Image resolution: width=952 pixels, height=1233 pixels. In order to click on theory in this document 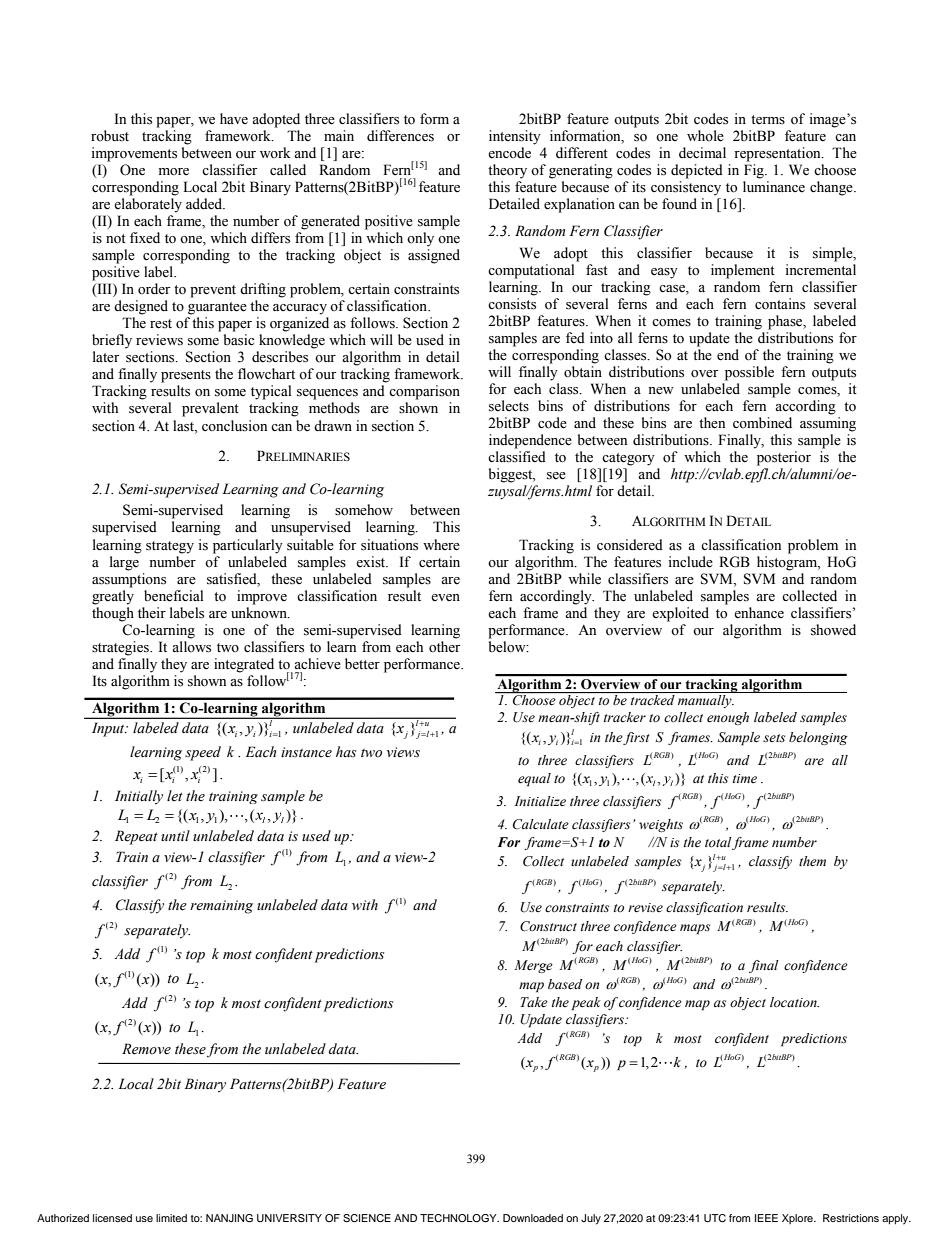, I will do `click(507, 171)`.
